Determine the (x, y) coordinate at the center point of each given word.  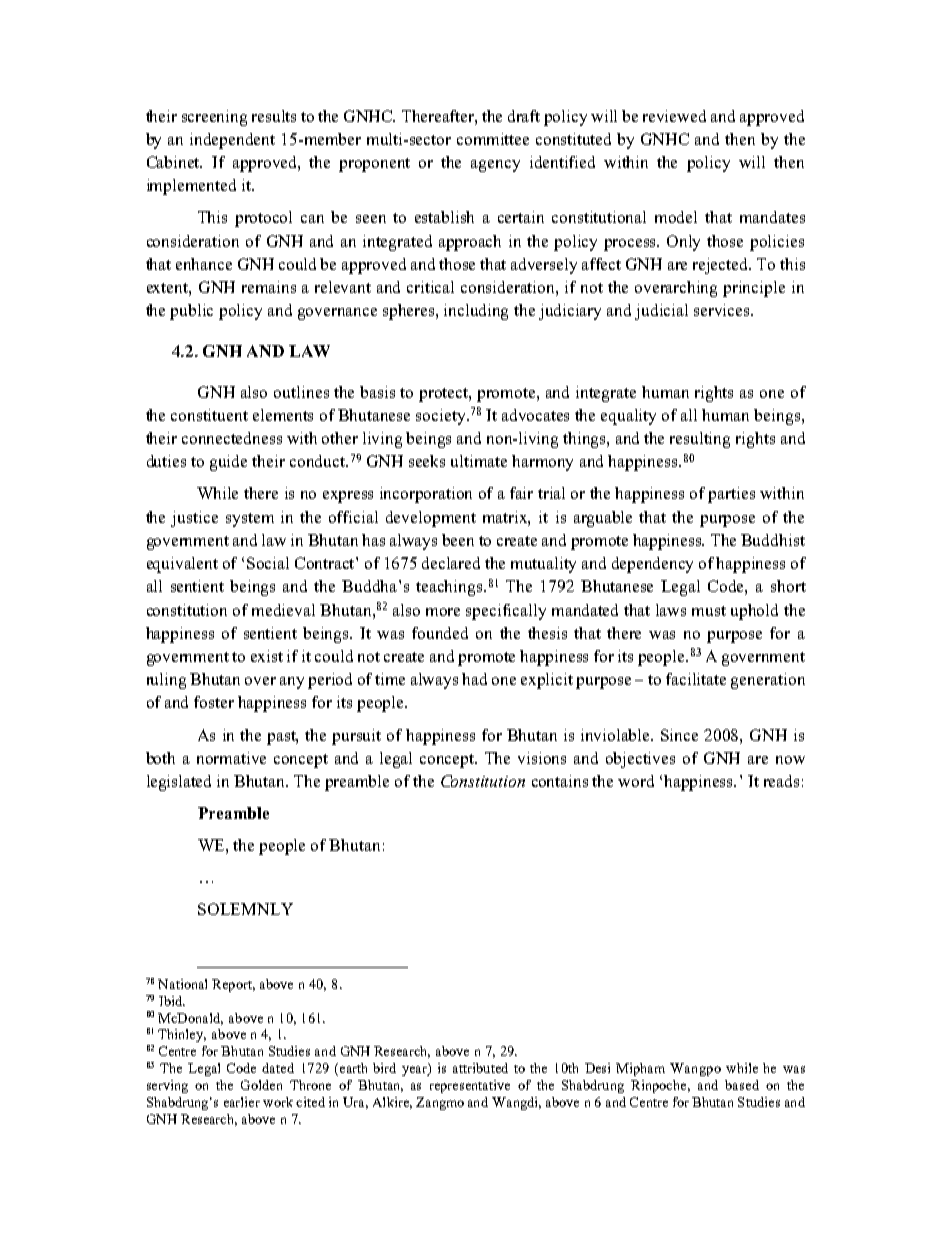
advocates (535, 415)
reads (781, 781)
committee (493, 139)
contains (560, 781)
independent (232, 141)
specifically (506, 612)
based (742, 1085)
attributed (480, 1068)
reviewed (674, 116)
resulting (700, 440)
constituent (209, 415)
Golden (261, 1085)
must (709, 611)
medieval (283, 610)
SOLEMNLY (245, 909)
